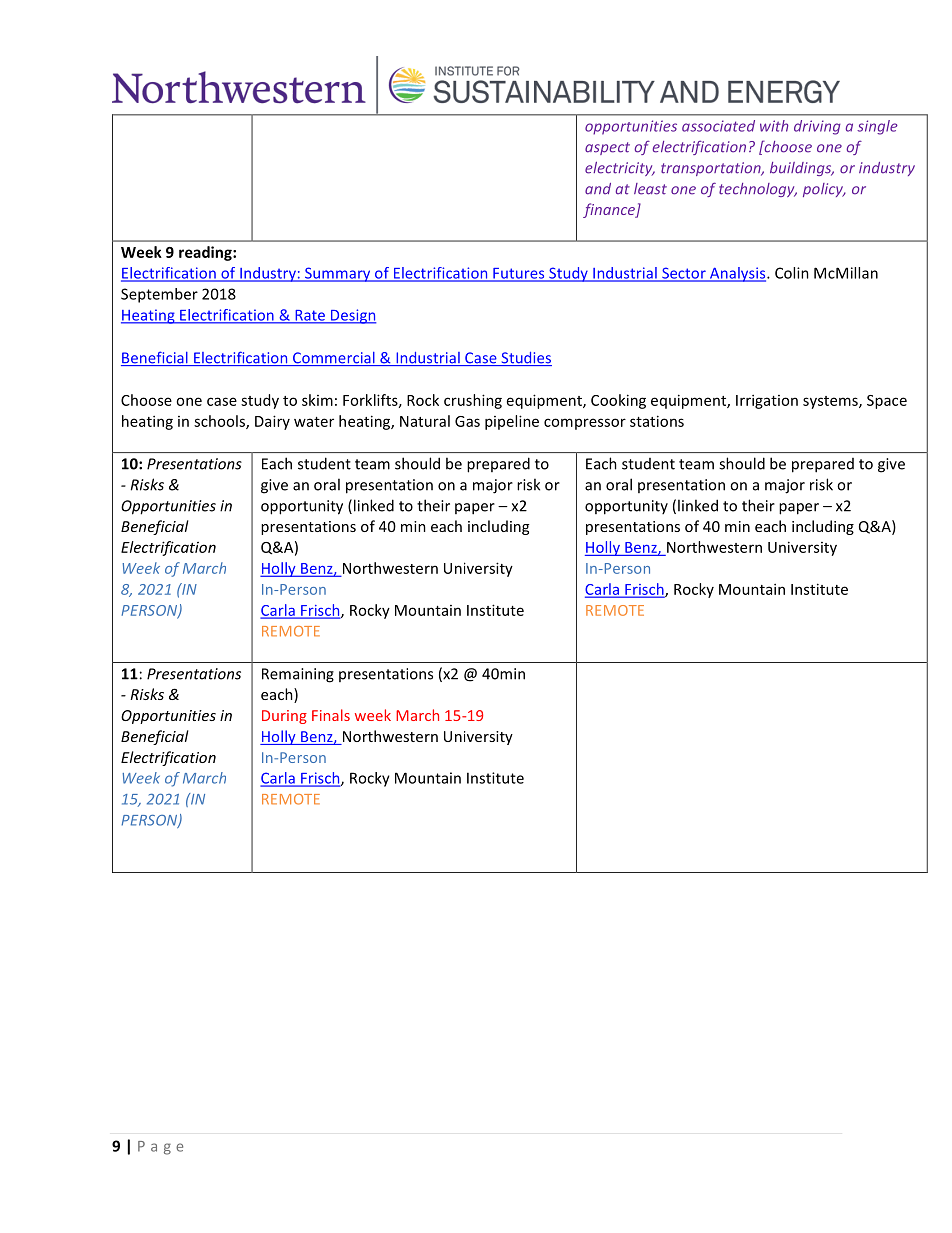  Describe the element at coordinates (284, 717) in the screenshot. I see `During` at that location.
